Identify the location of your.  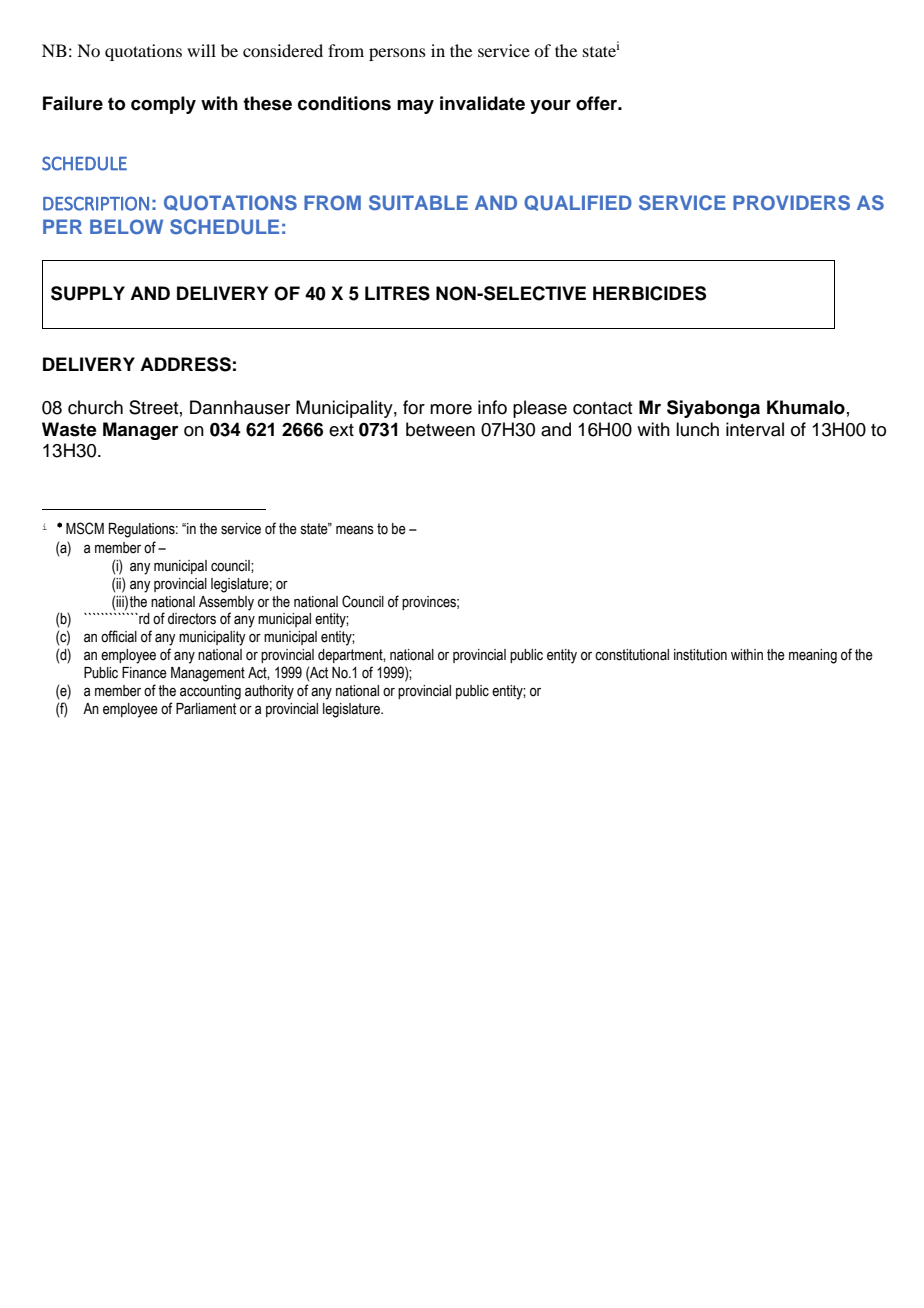
(550, 107).
